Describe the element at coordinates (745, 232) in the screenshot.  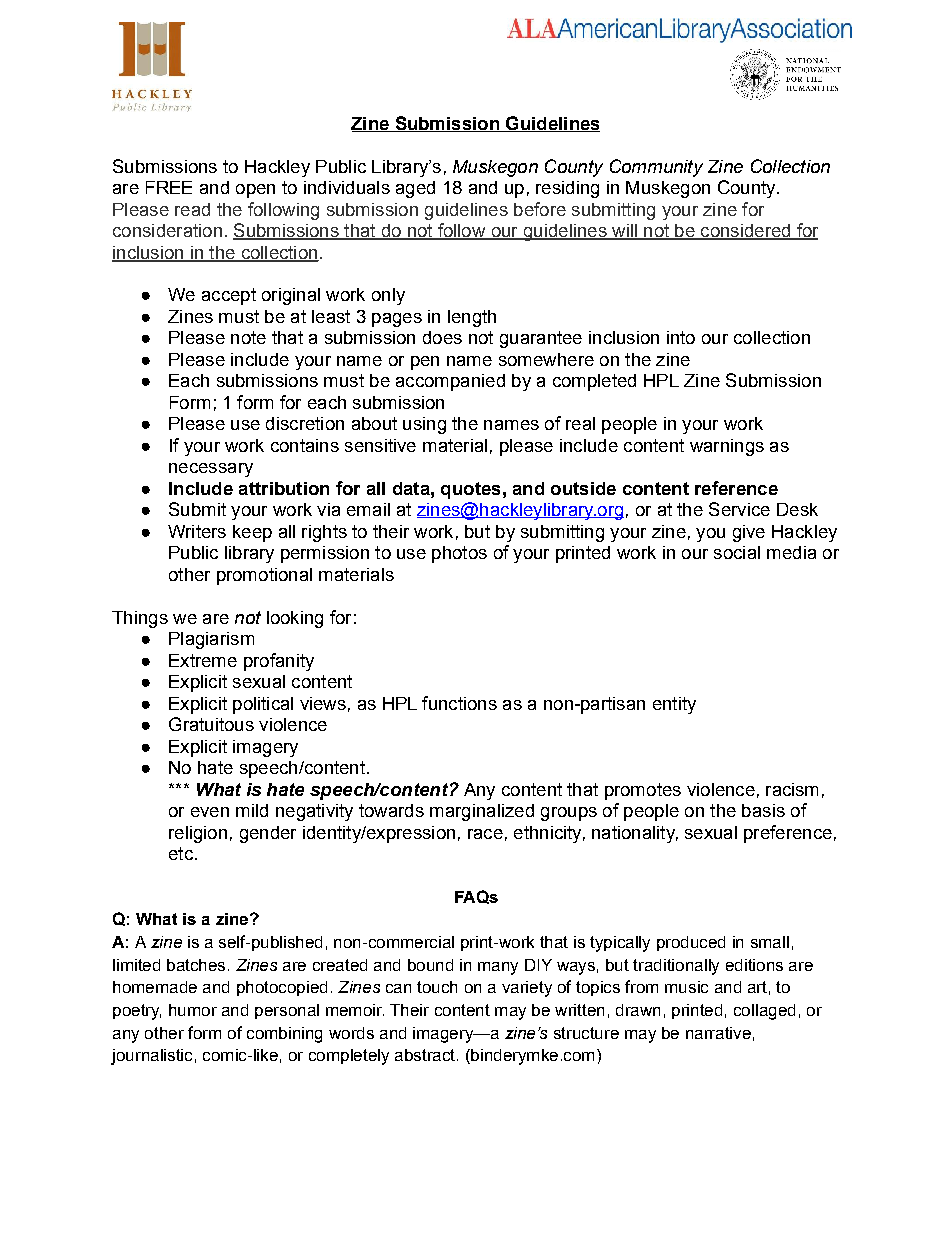
I see `considered` at that location.
